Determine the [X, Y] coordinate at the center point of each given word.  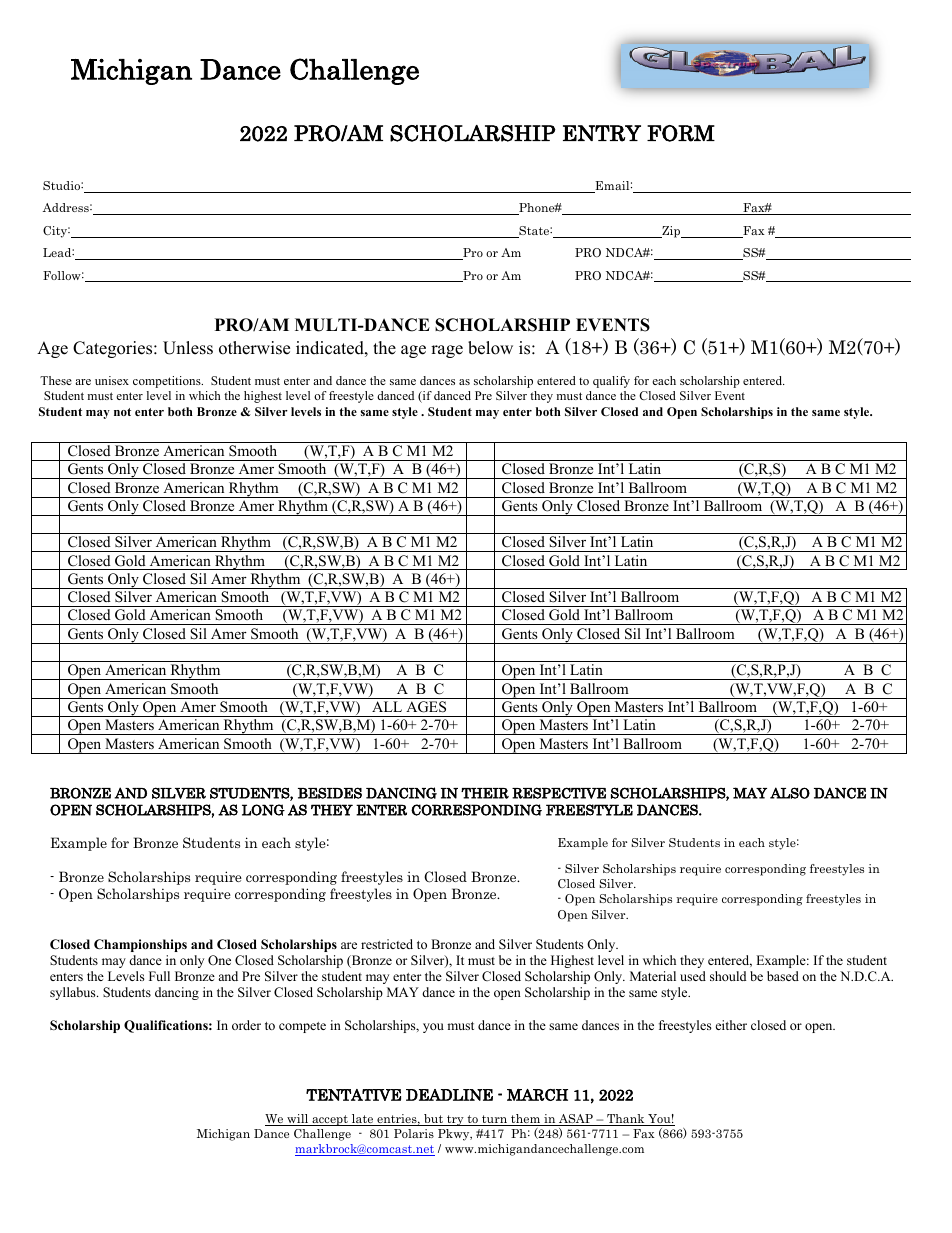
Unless [188, 348]
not [122, 412]
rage [447, 351]
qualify [611, 382]
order [246, 1025]
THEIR [485, 793]
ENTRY [602, 133]
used [693, 976]
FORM [681, 133]
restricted [387, 944]
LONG [263, 810]
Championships [140, 945]
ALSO [790, 793]
